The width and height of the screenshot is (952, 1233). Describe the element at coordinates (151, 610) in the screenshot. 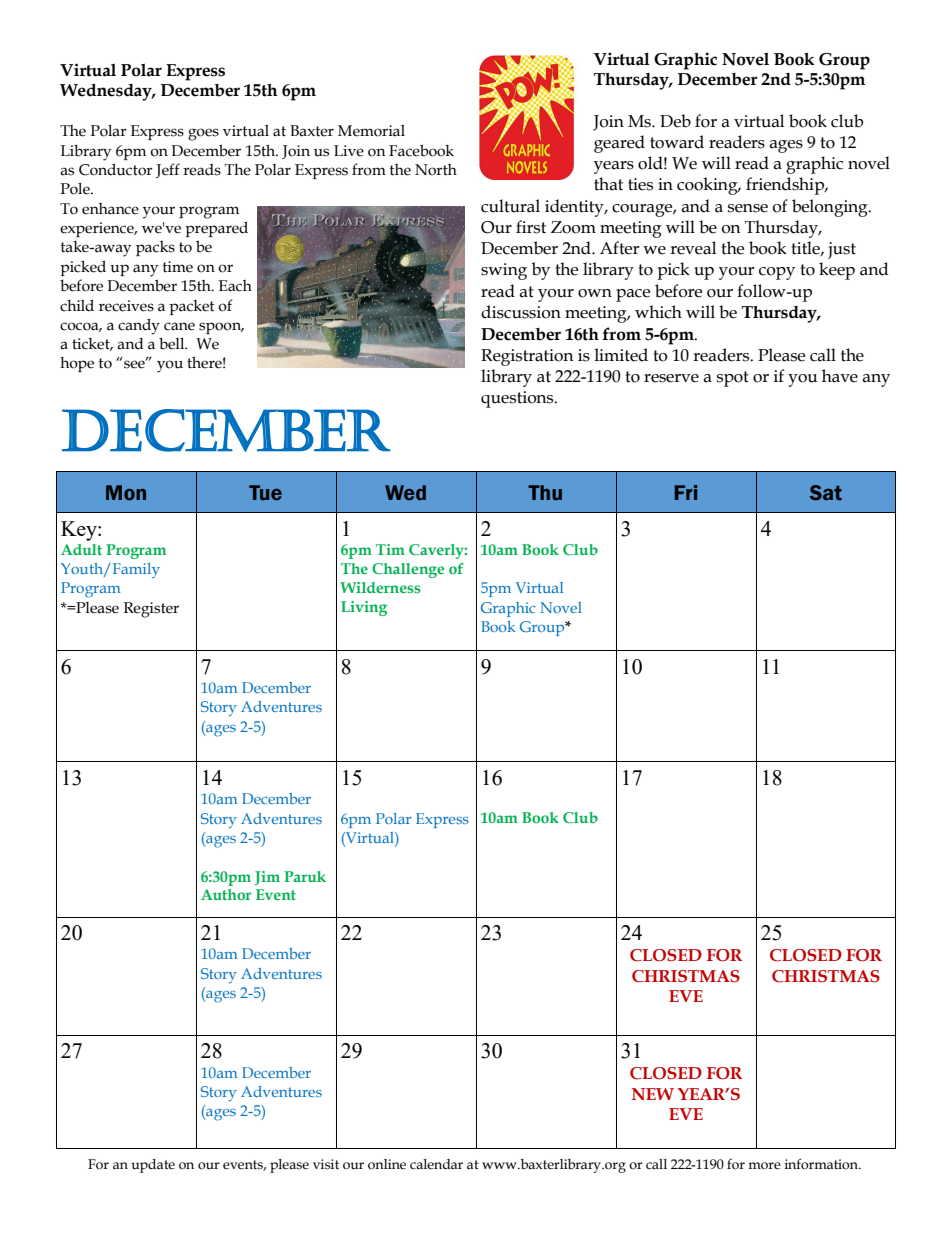

I see `Register` at that location.
